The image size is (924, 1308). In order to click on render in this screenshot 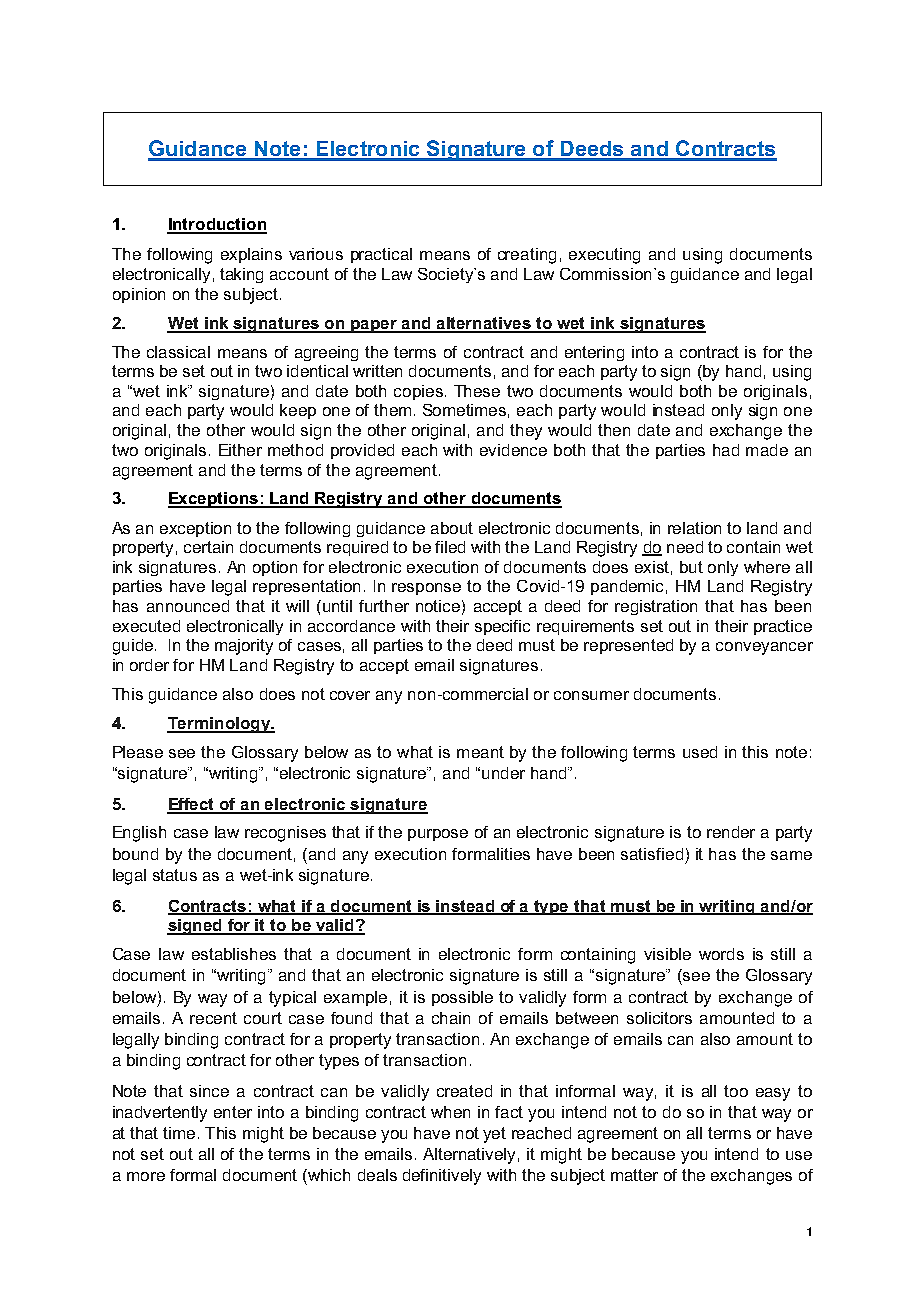, I will do `click(731, 832)`.
